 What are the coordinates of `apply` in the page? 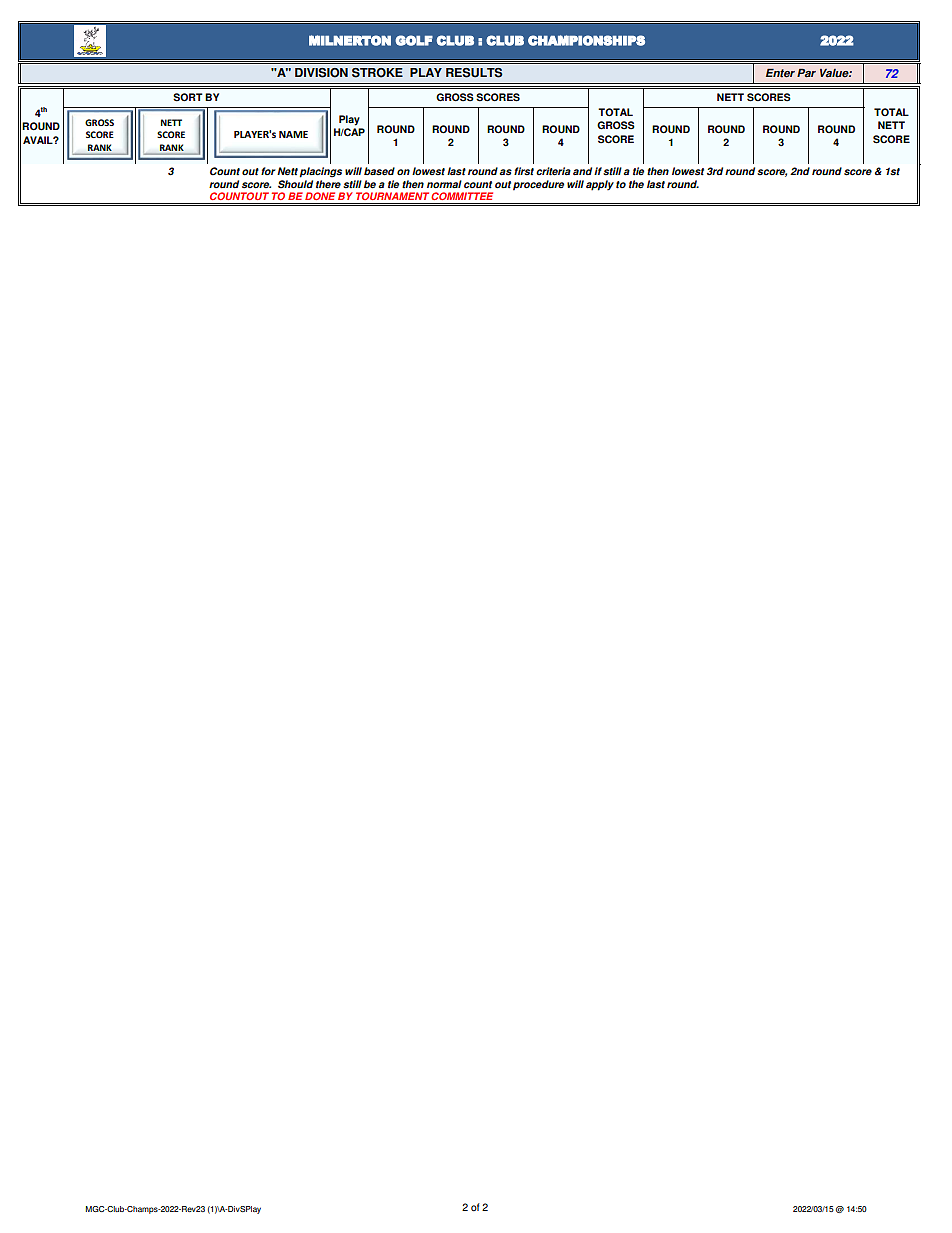 It's located at (600, 185).
